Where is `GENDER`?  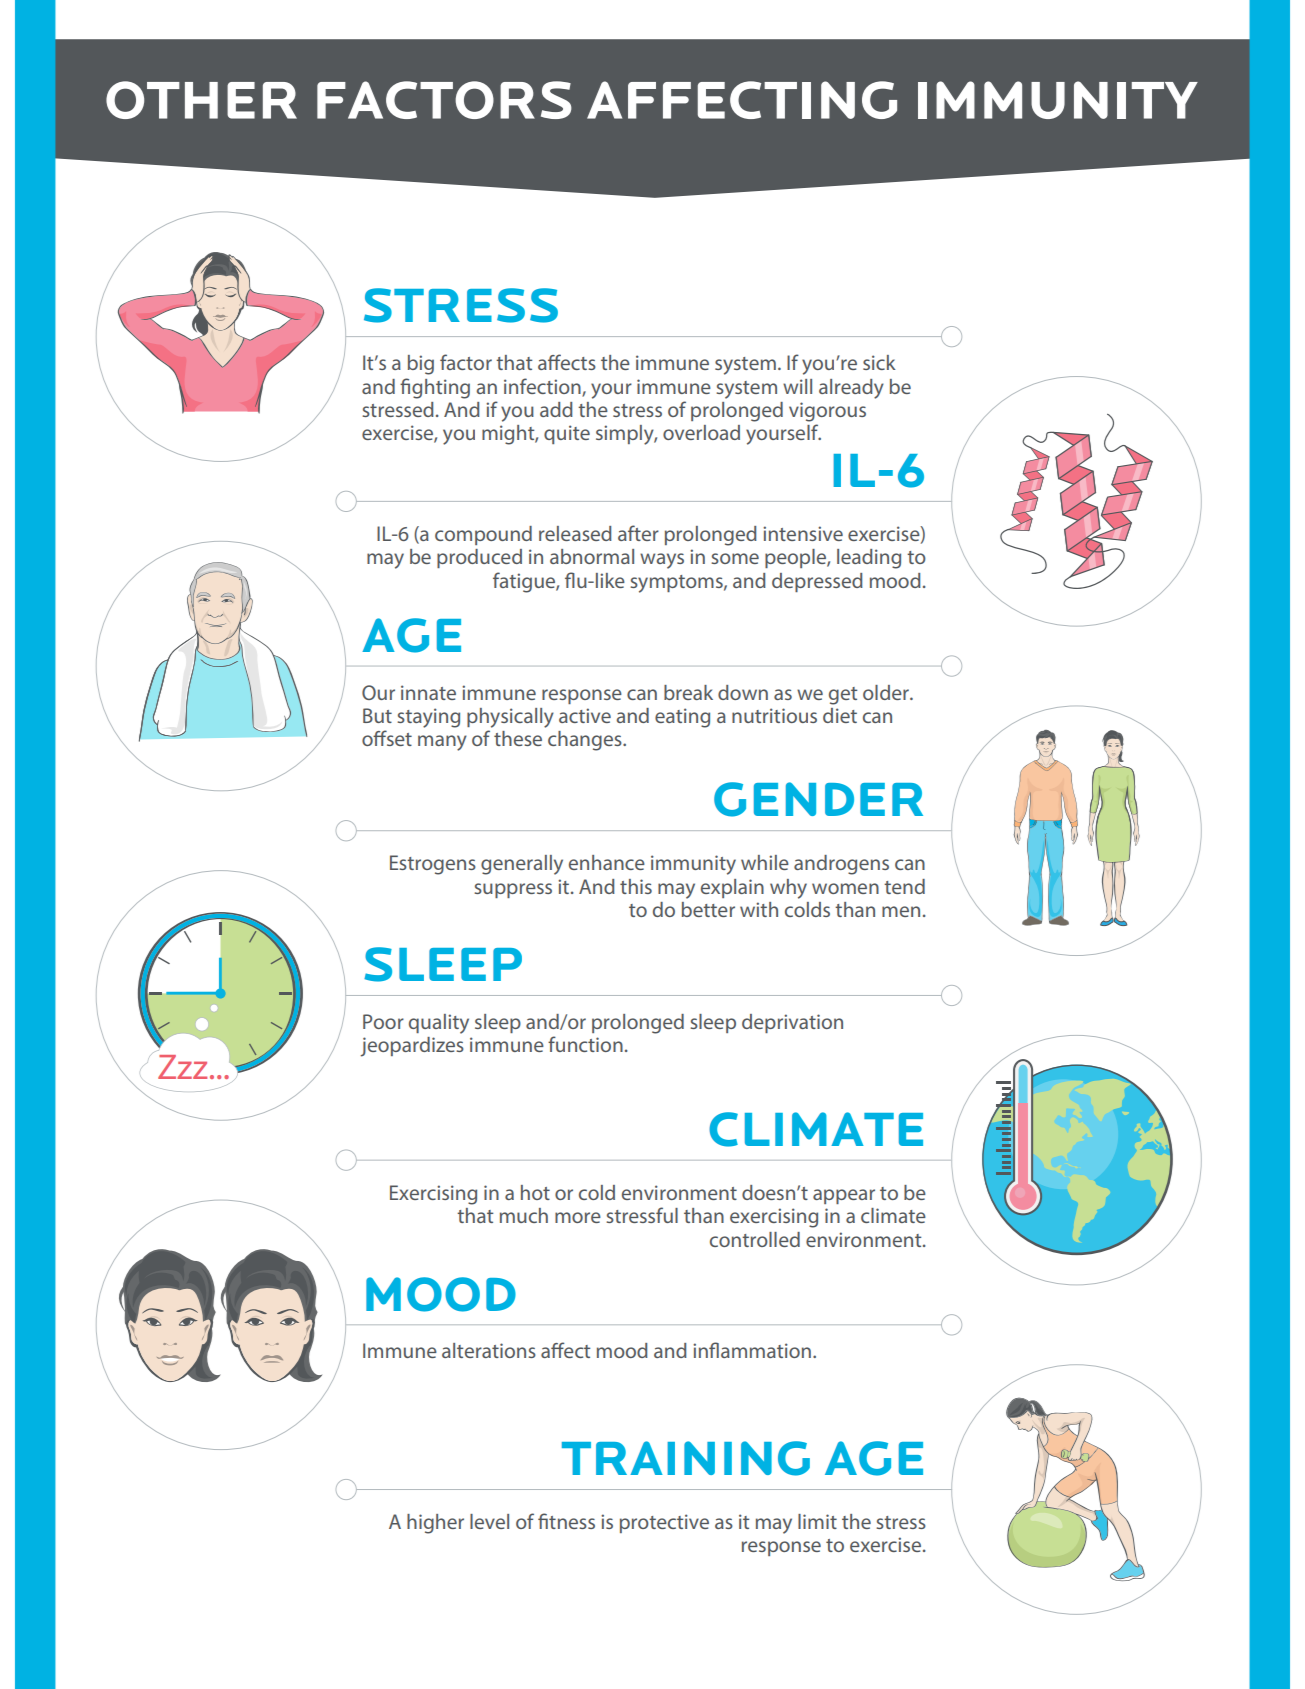 GENDER is located at coordinates (818, 799).
